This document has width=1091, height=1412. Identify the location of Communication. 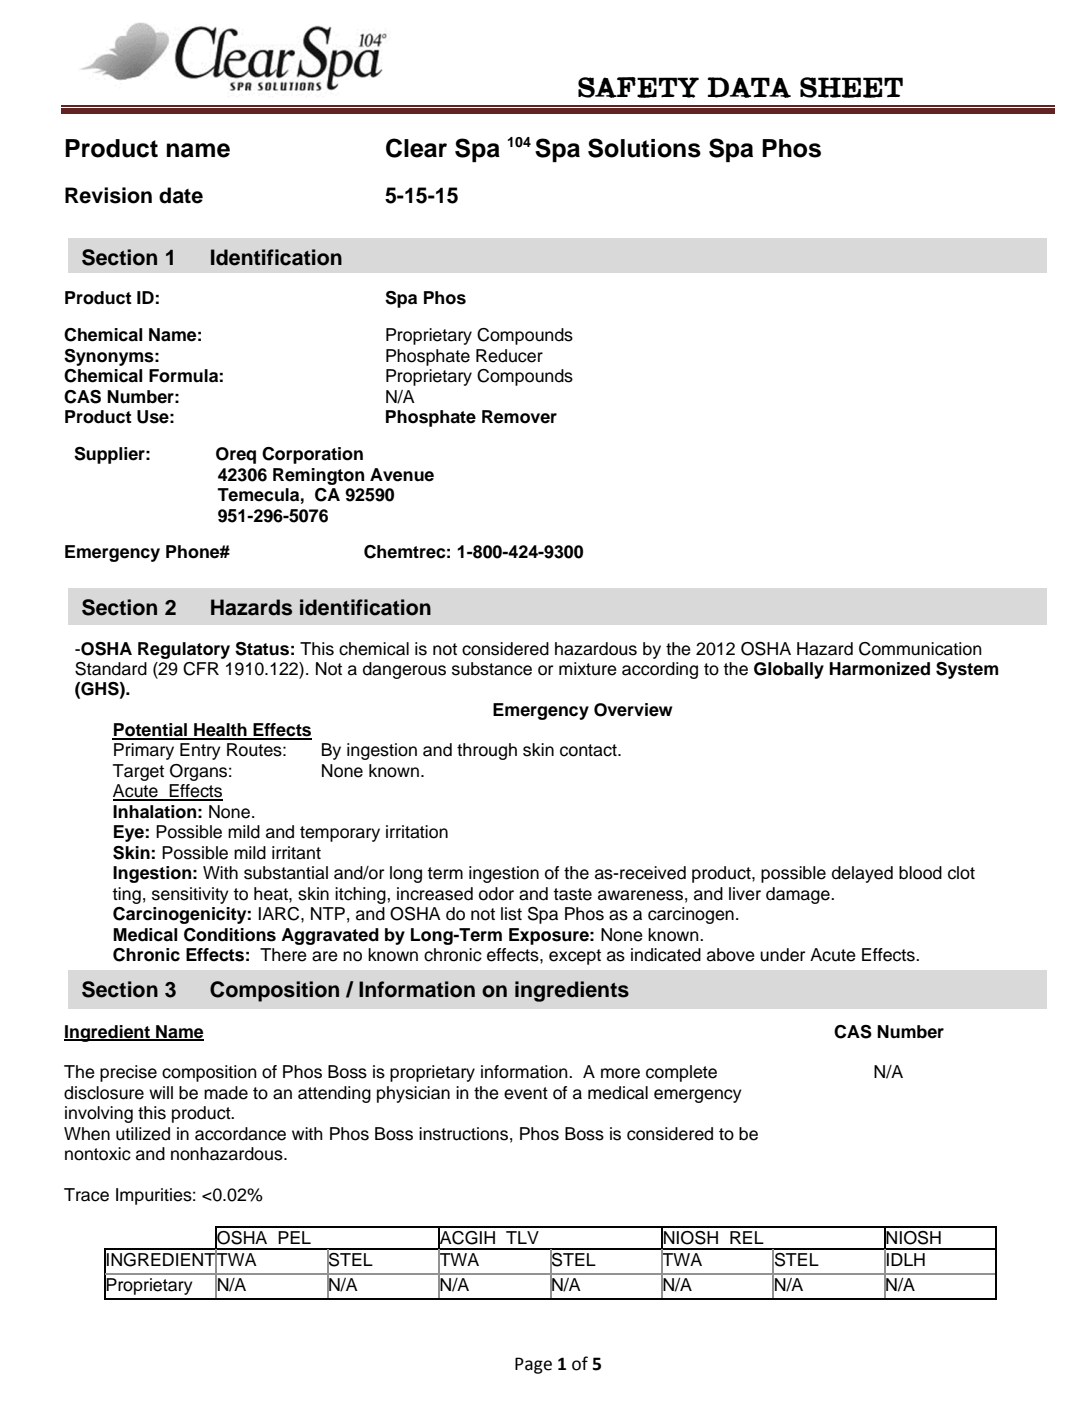
(920, 649).
